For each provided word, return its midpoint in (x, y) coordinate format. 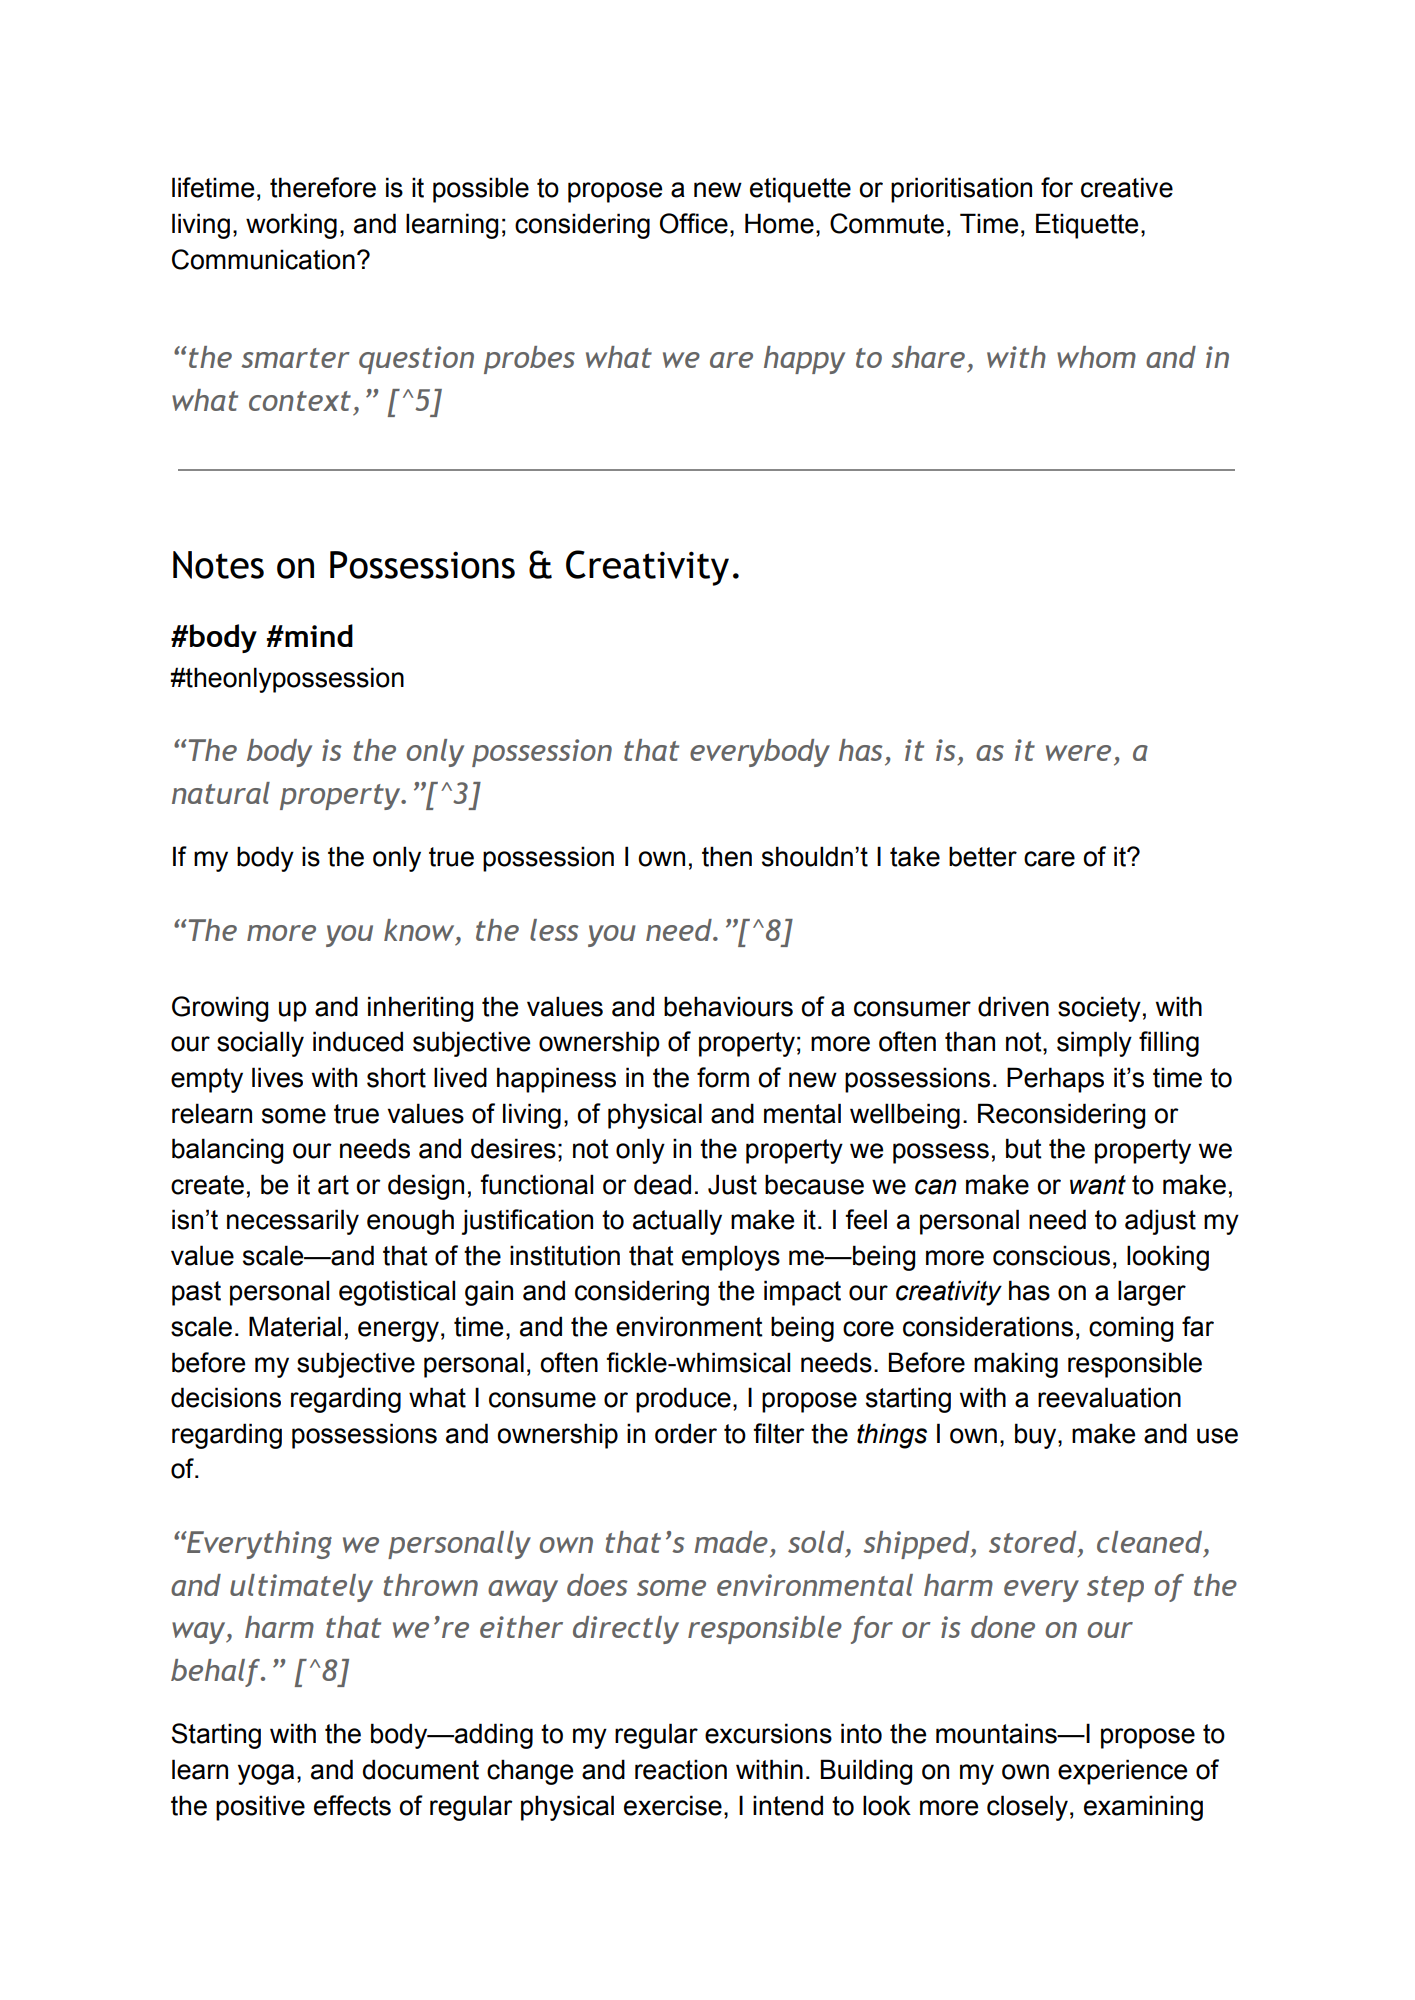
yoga (266, 1774)
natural (221, 793)
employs (731, 1258)
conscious (1051, 1255)
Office (694, 223)
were (1078, 753)
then (727, 856)
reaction (681, 1769)
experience (1122, 1772)
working (291, 226)
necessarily (293, 1222)
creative (1127, 187)
